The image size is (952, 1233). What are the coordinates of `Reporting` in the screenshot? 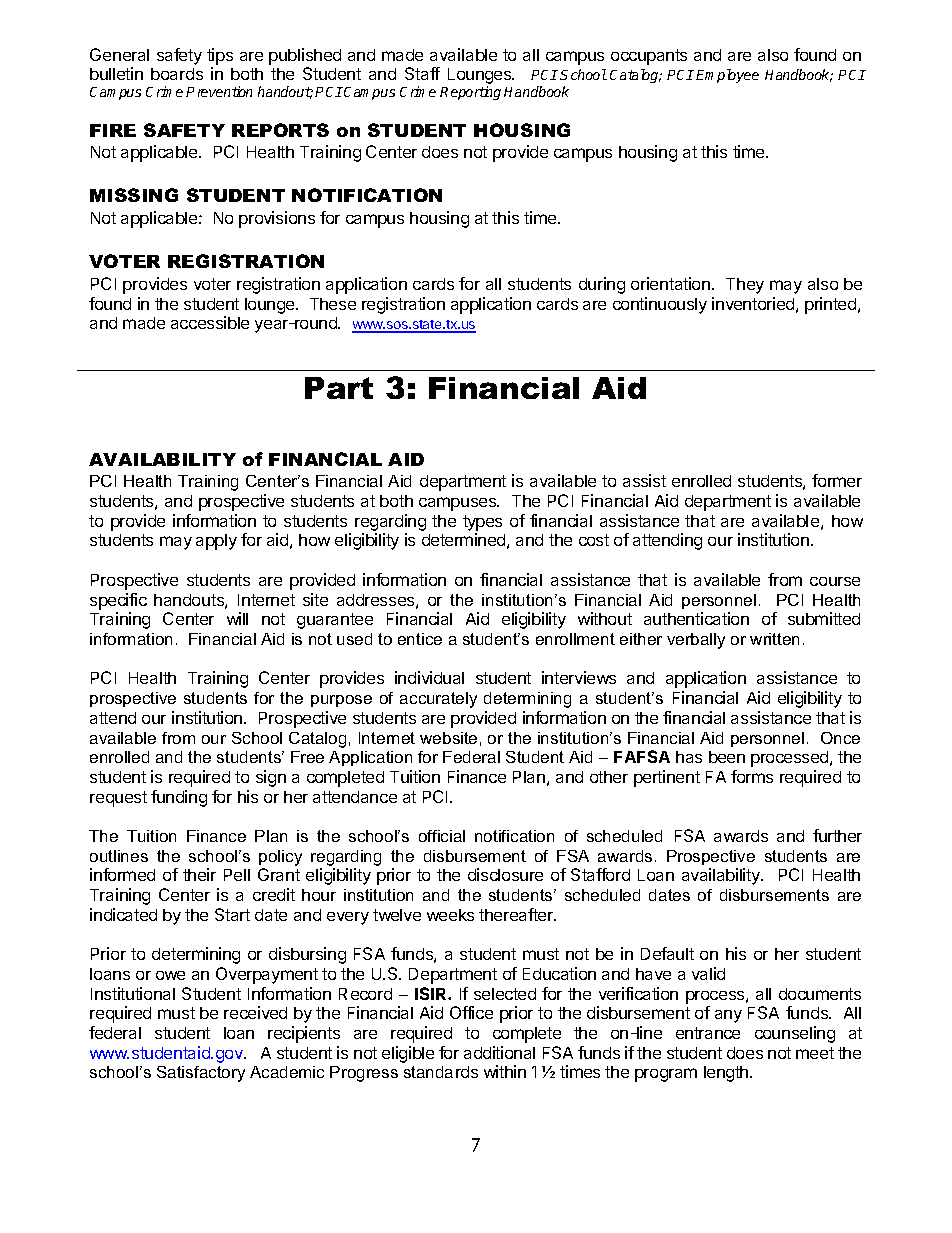 It's located at (470, 93).
